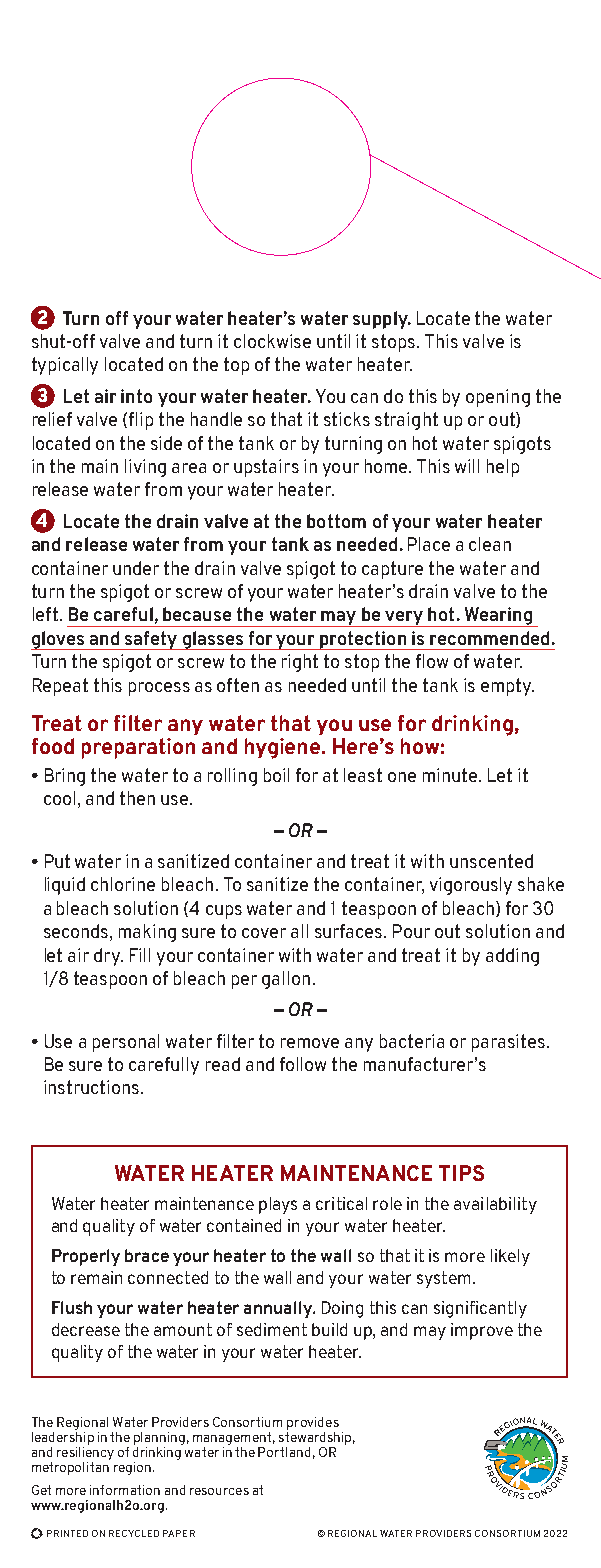 Image resolution: width=601 pixels, height=1568 pixels. I want to click on typically, so click(65, 366).
